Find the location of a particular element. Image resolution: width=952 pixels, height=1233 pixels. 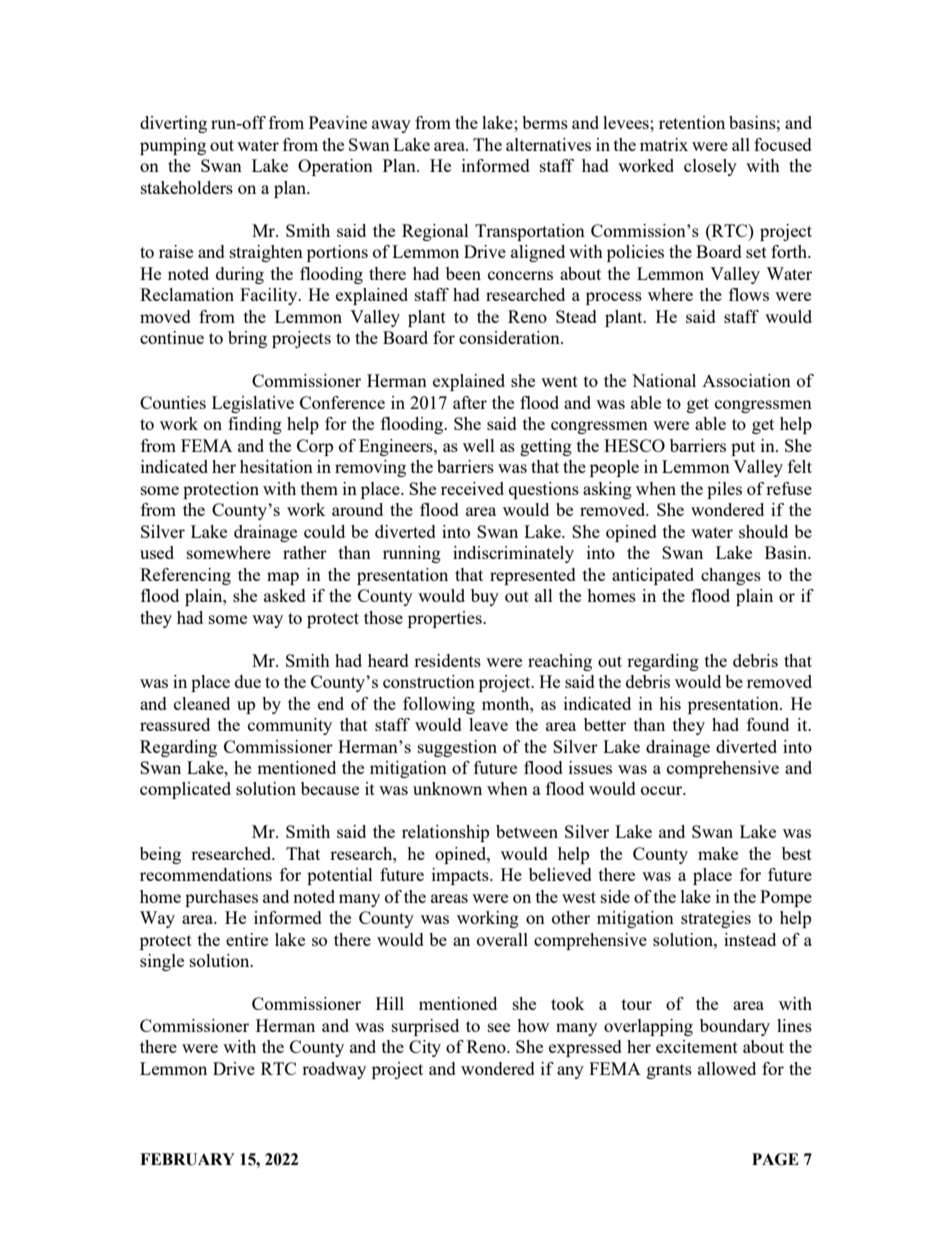

alternatives is located at coordinates (548, 144).
